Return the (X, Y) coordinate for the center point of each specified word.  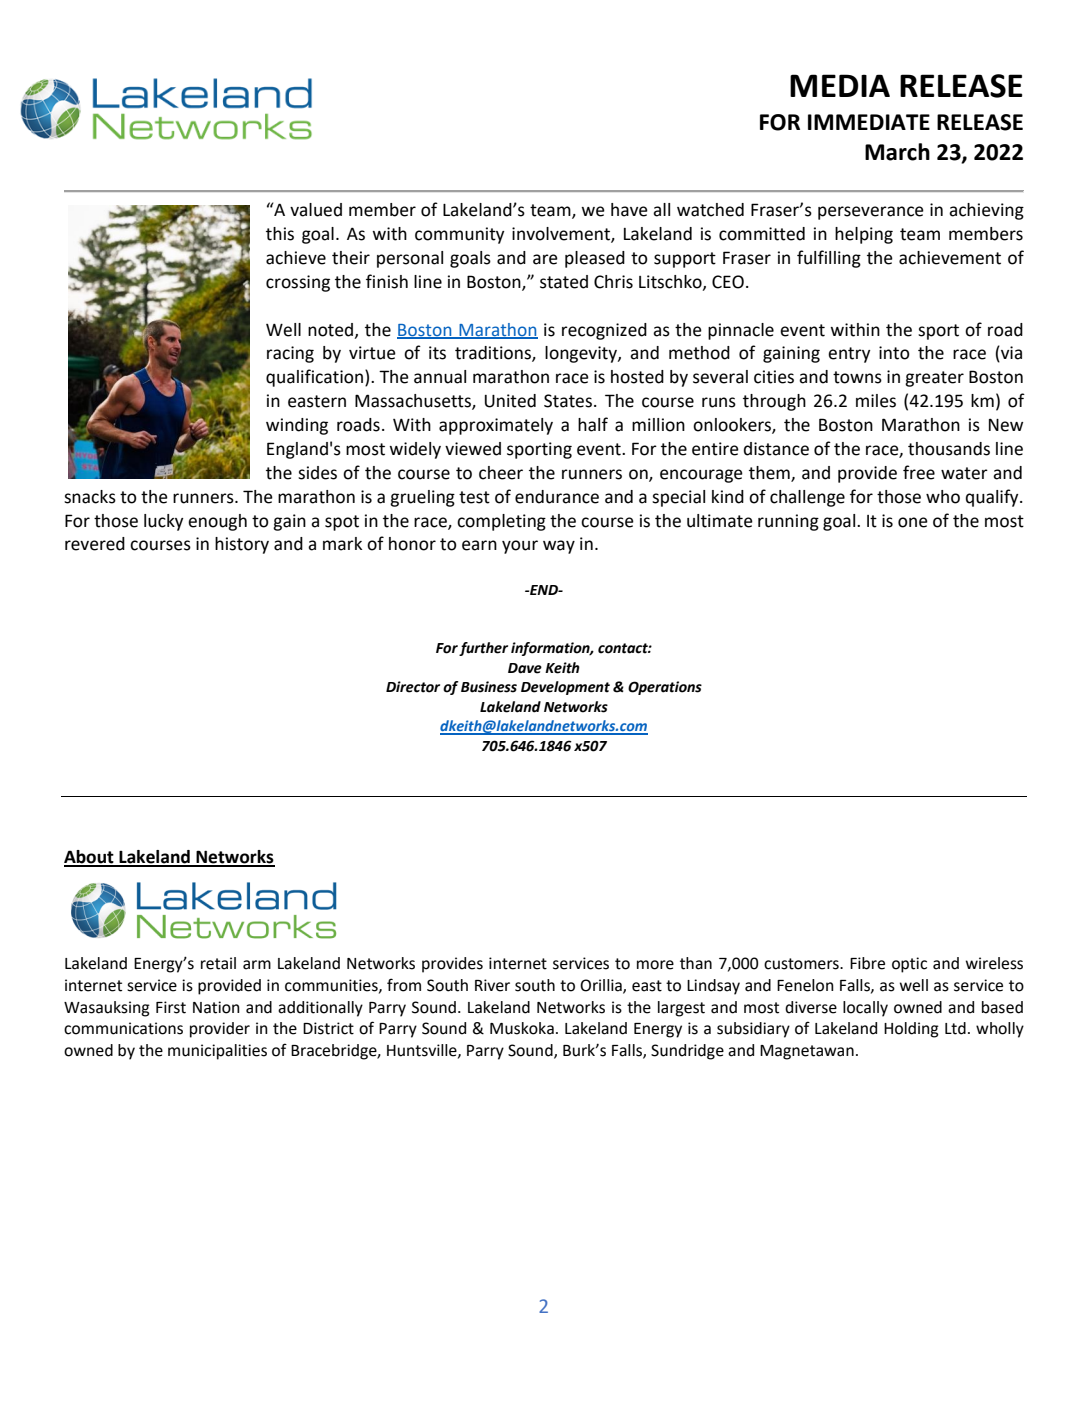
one (913, 522)
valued (316, 210)
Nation (216, 1007)
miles (876, 401)
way (559, 547)
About (90, 858)
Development (565, 688)
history (242, 545)
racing (290, 354)
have (629, 210)
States (568, 401)
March (897, 152)
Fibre (867, 963)
